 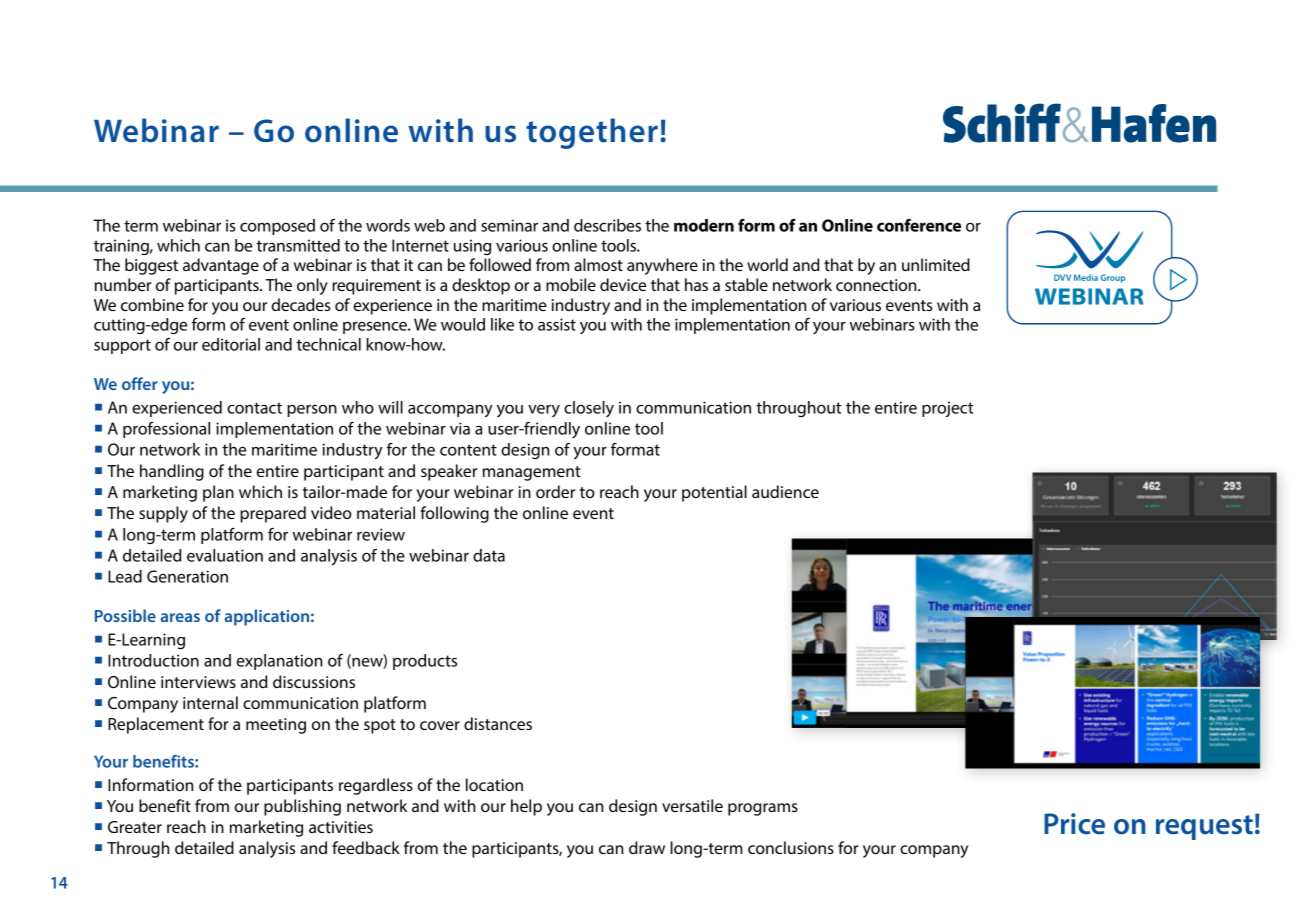 What do you see at coordinates (302, 807) in the document?
I see `publishing` at bounding box center [302, 807].
